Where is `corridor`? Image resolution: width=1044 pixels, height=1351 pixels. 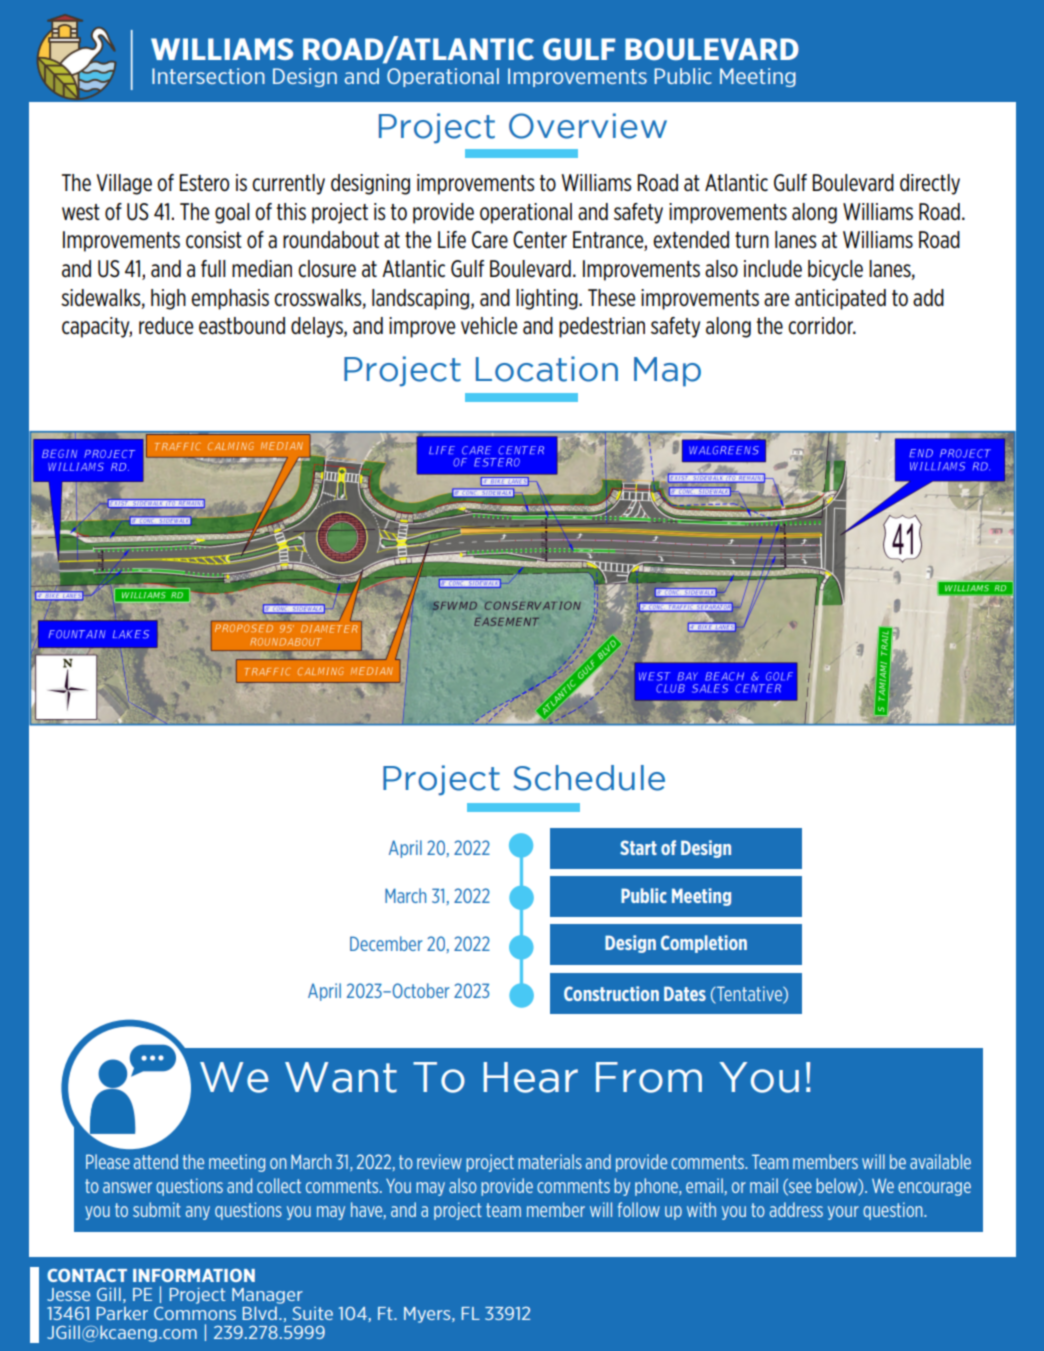 corridor is located at coordinates (822, 326).
